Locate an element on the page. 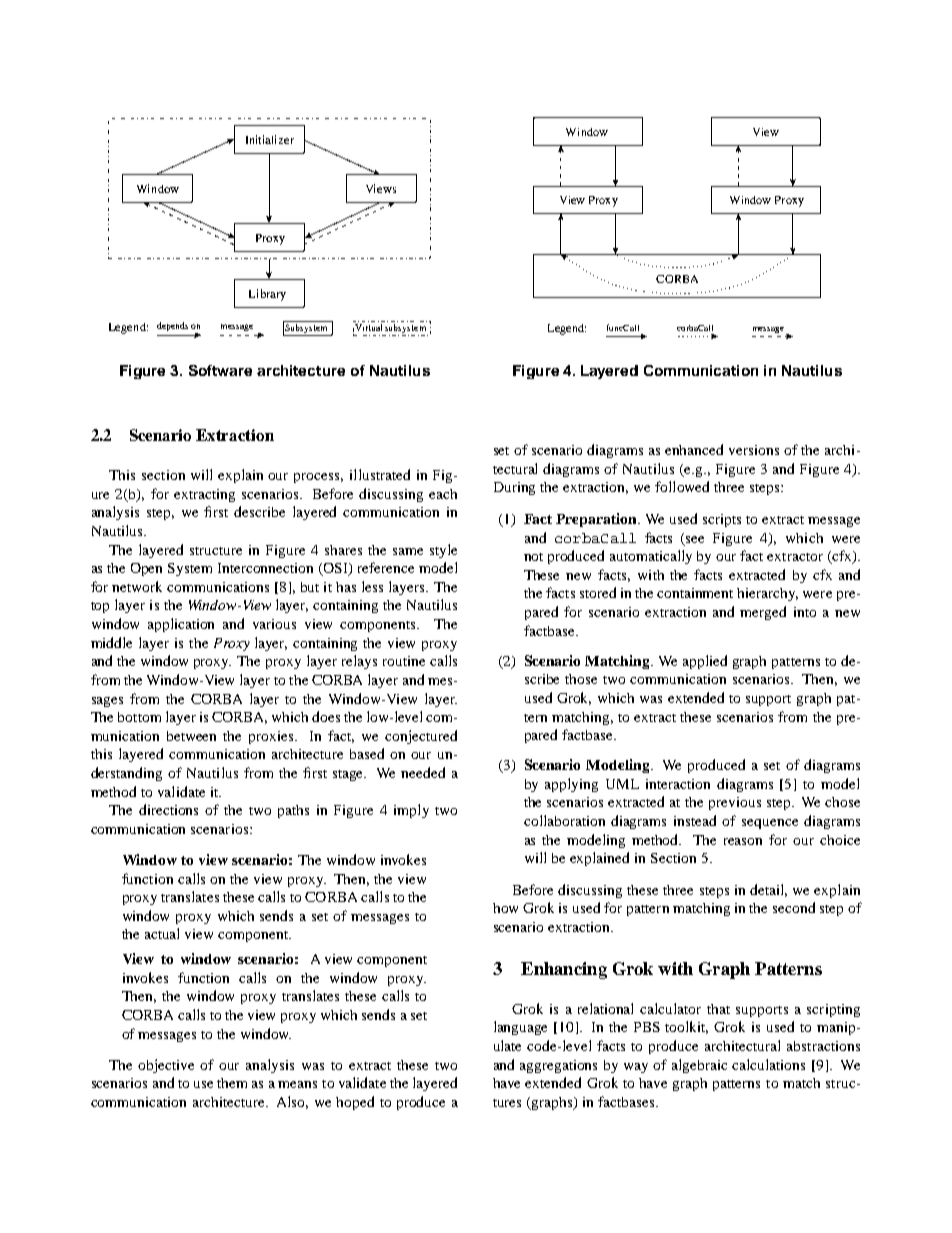  directions is located at coordinates (168, 809).
